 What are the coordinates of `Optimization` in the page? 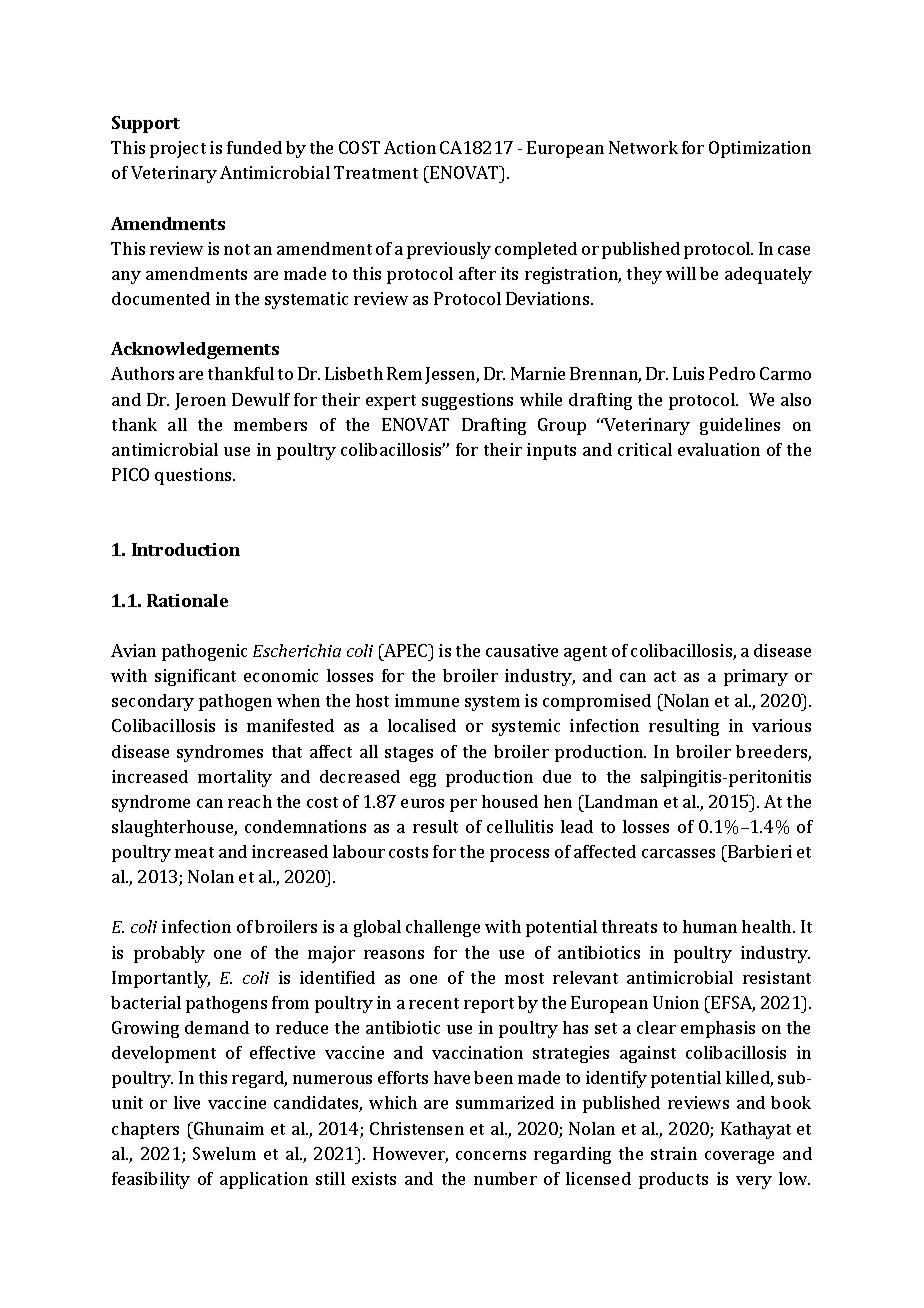 It's located at (760, 149).
